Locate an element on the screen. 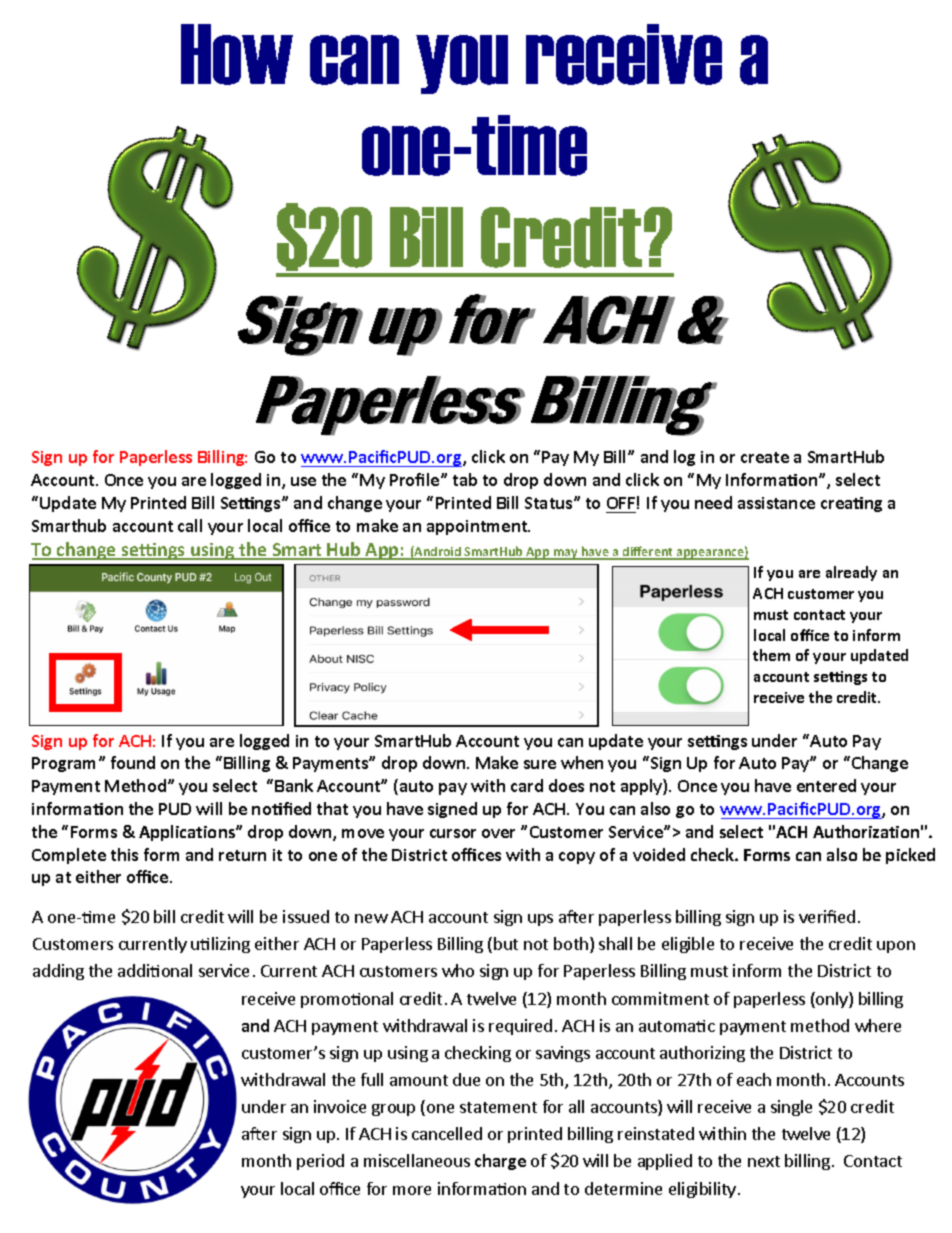 This screenshot has height=1233, width=952. assistance is located at coordinates (776, 503).
